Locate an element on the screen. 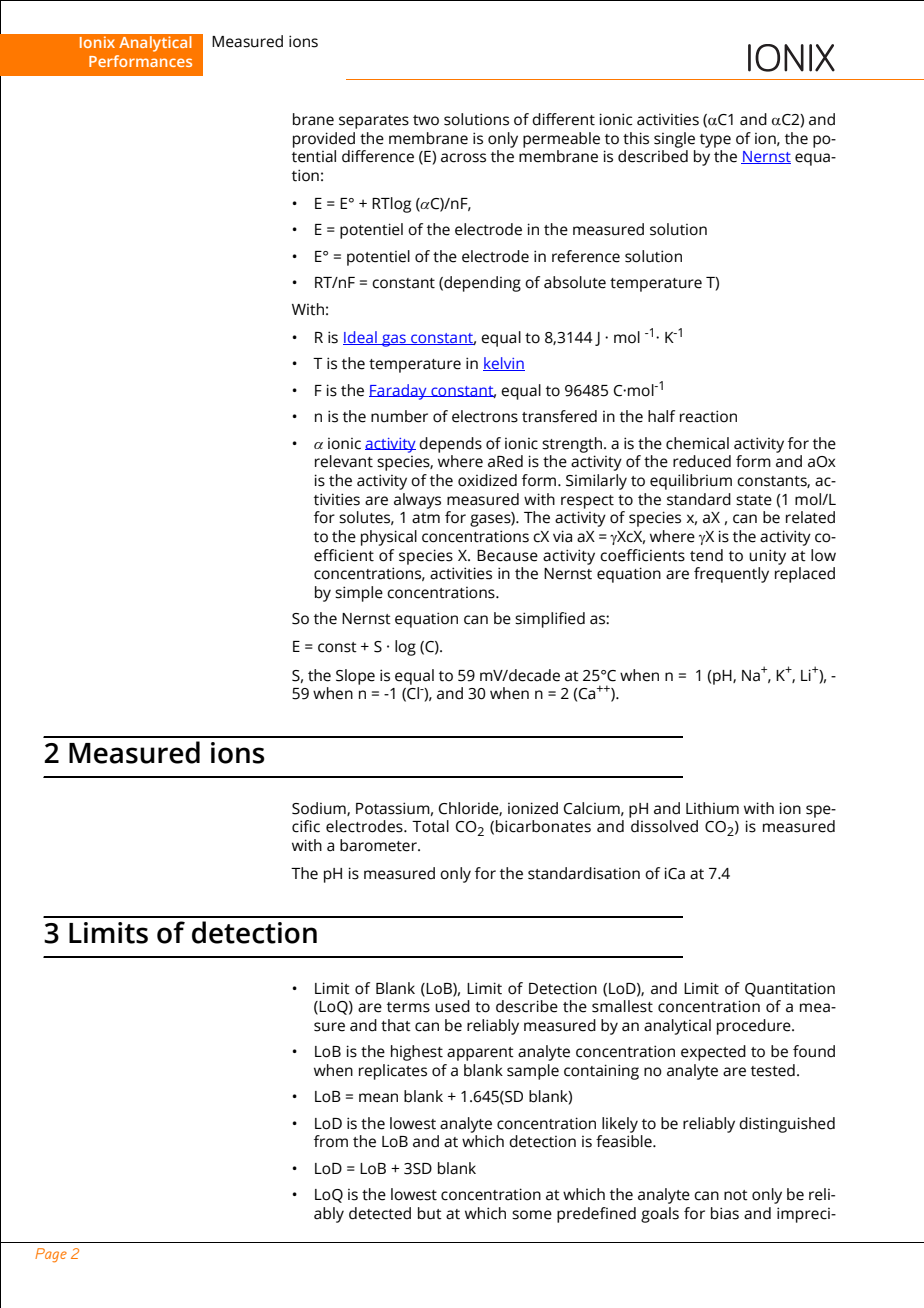 This screenshot has width=924, height=1308. frequently is located at coordinates (731, 575).
